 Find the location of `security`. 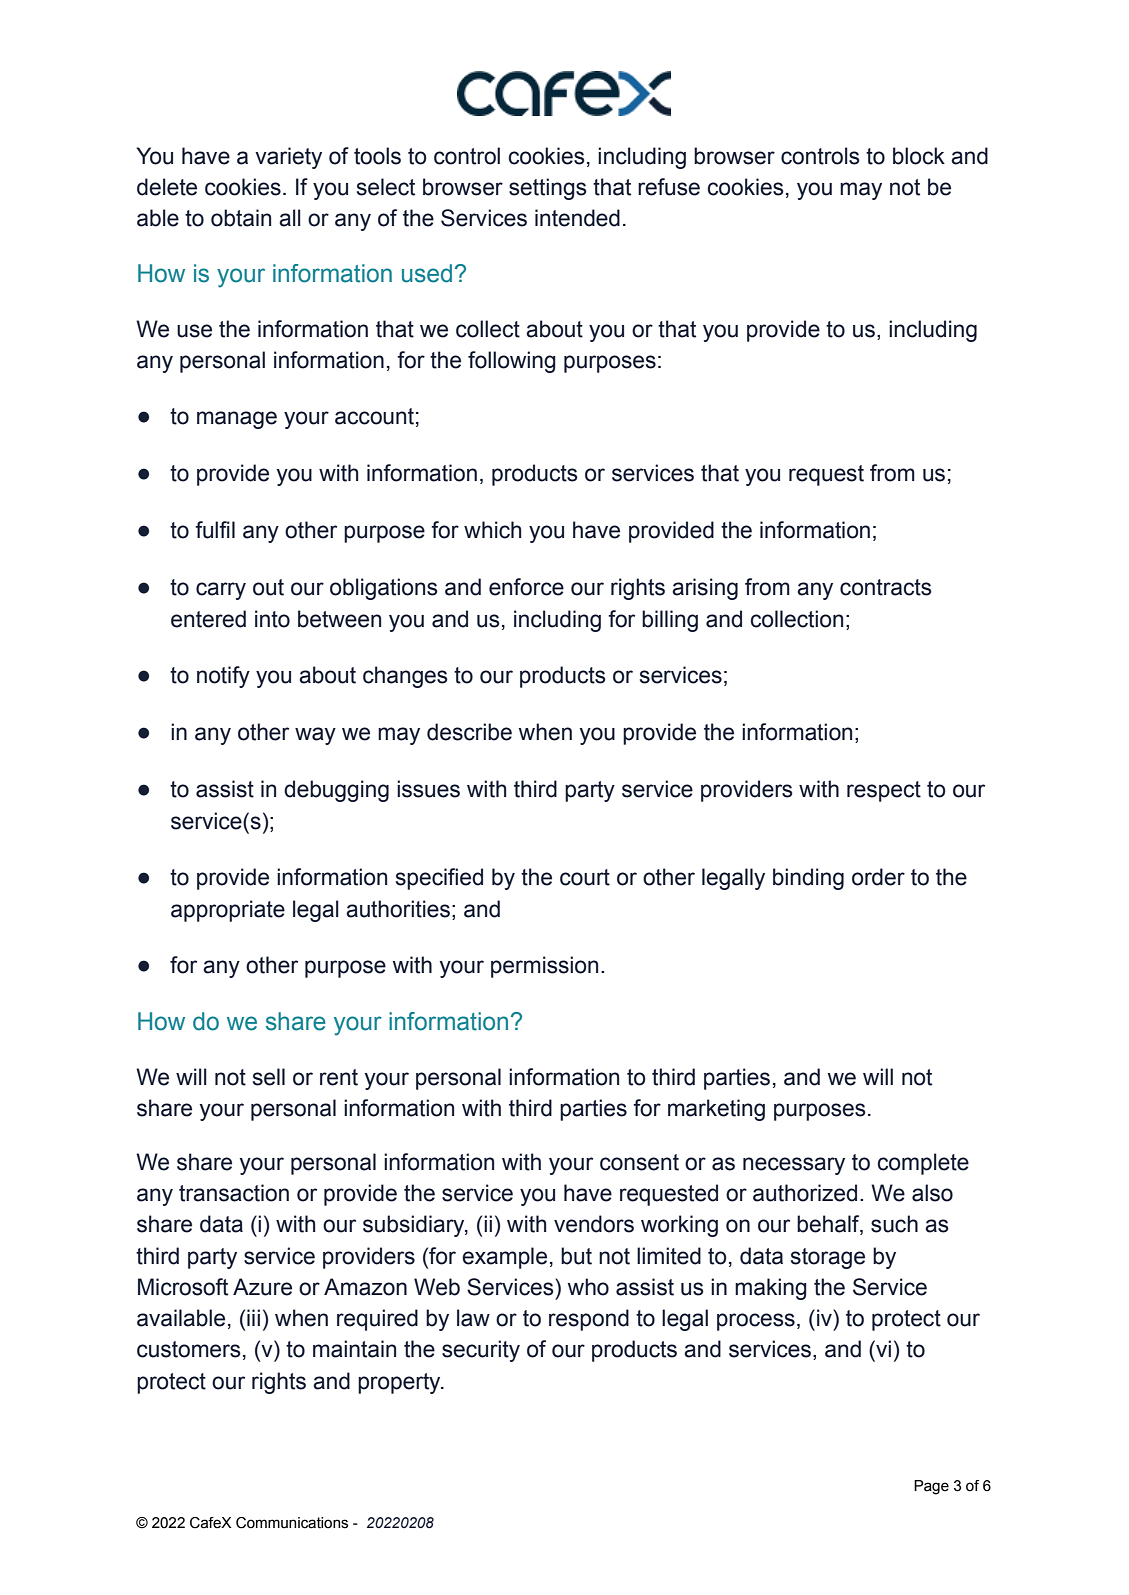

security is located at coordinates (481, 1351).
